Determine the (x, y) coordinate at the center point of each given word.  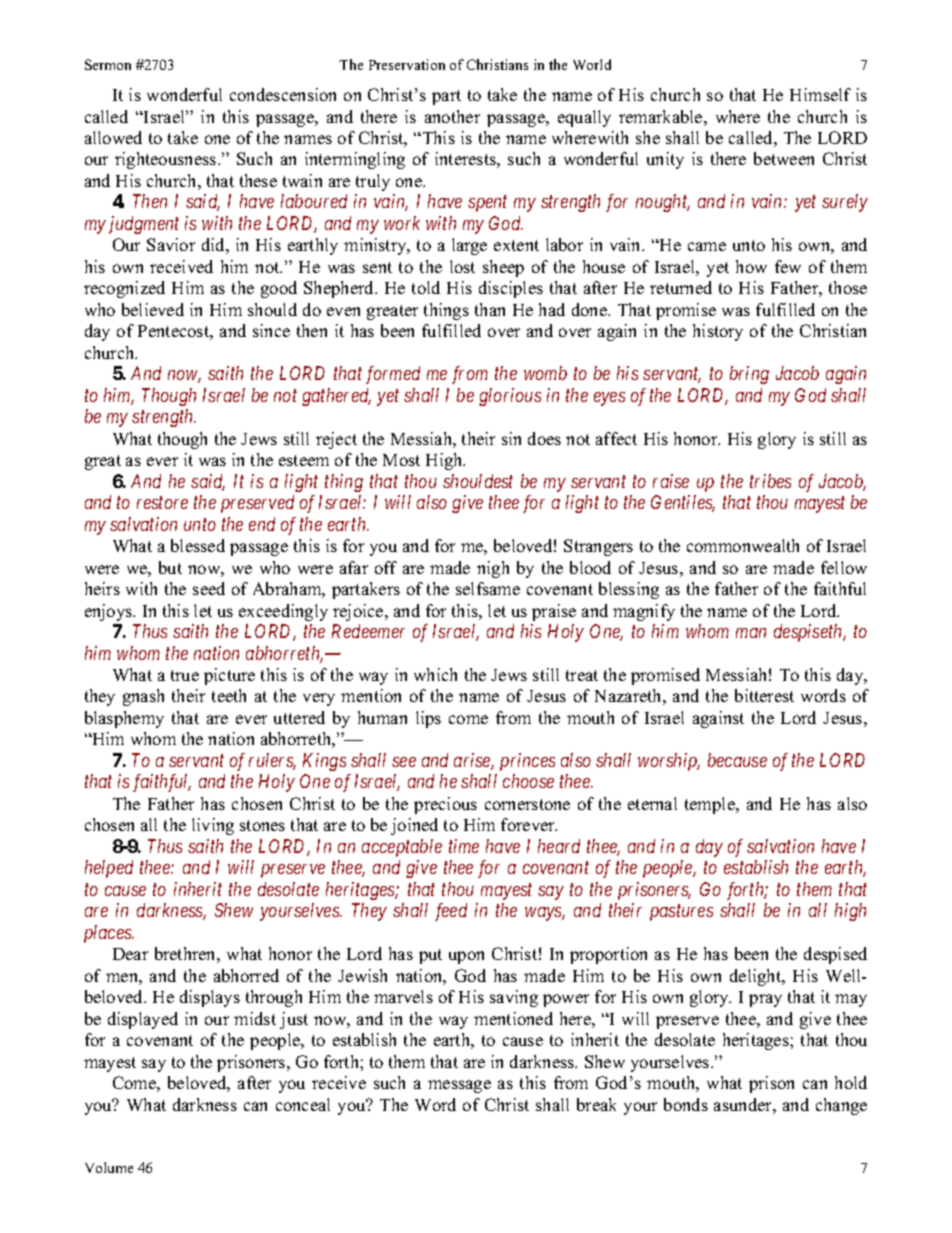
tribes (770, 481)
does (544, 438)
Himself (820, 94)
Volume (109, 1167)
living (213, 826)
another (452, 116)
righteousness (167, 160)
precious (445, 805)
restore (162, 503)
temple (711, 805)
